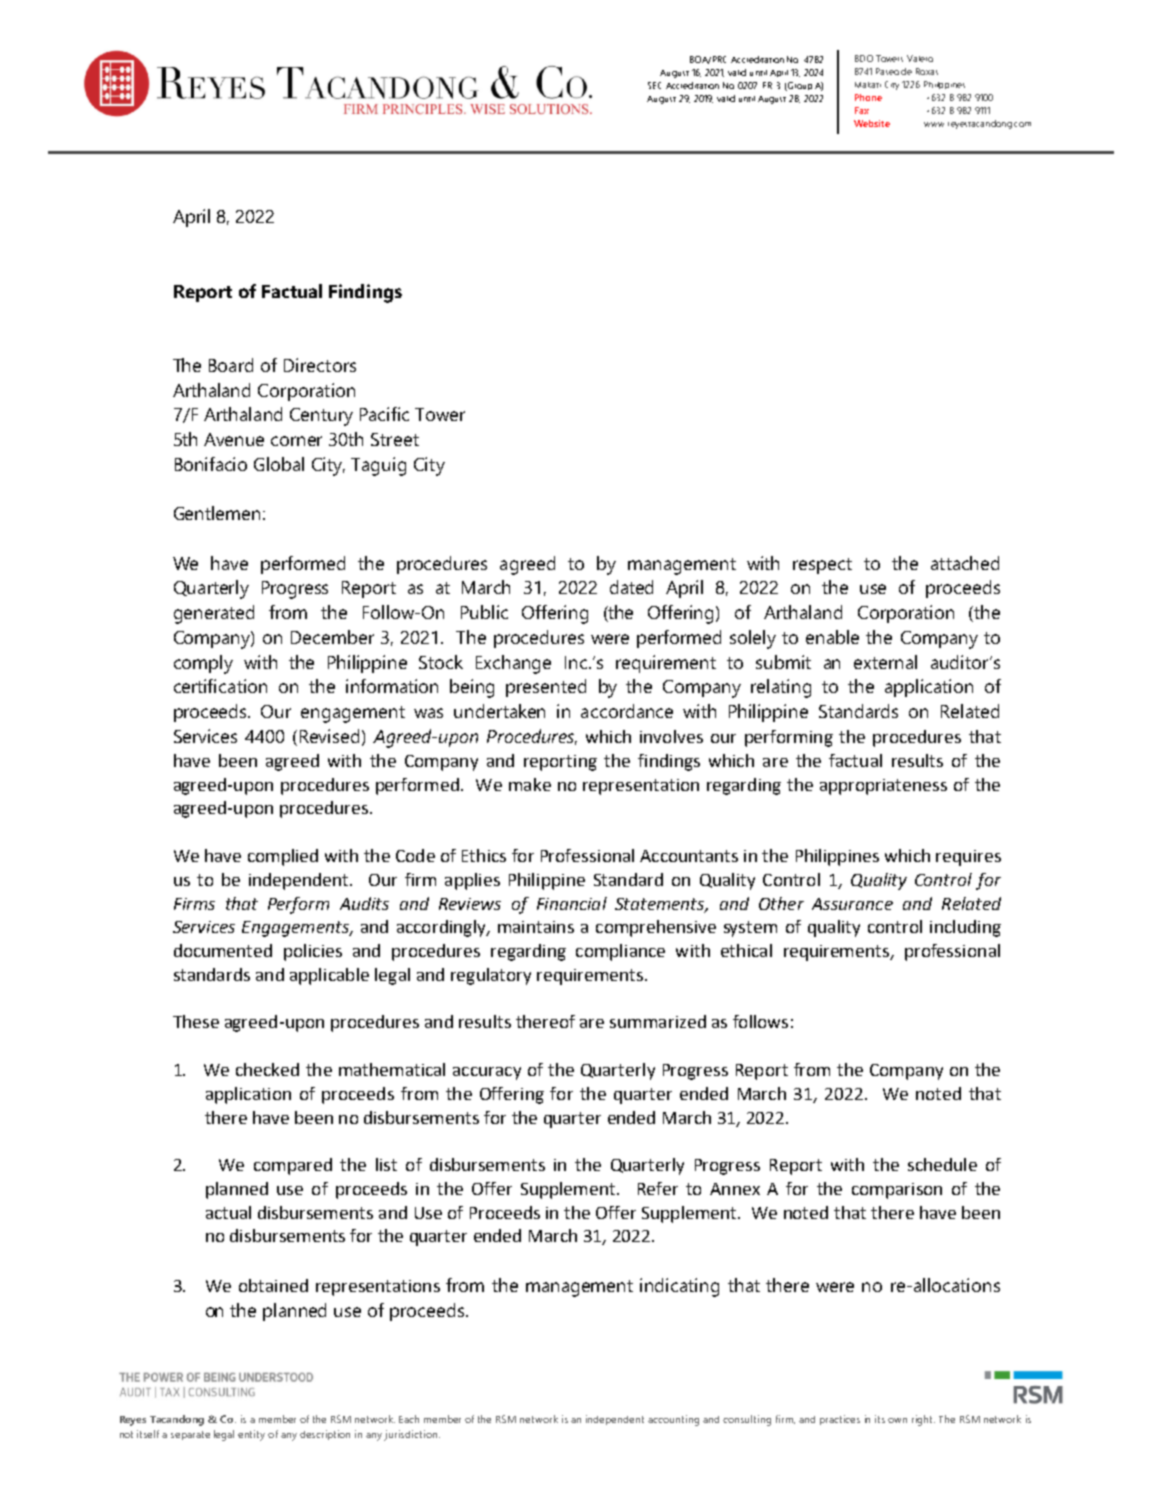 Image resolution: width=1152 pixels, height=1491 pixels. I want to click on entity, so click(251, 1435).
